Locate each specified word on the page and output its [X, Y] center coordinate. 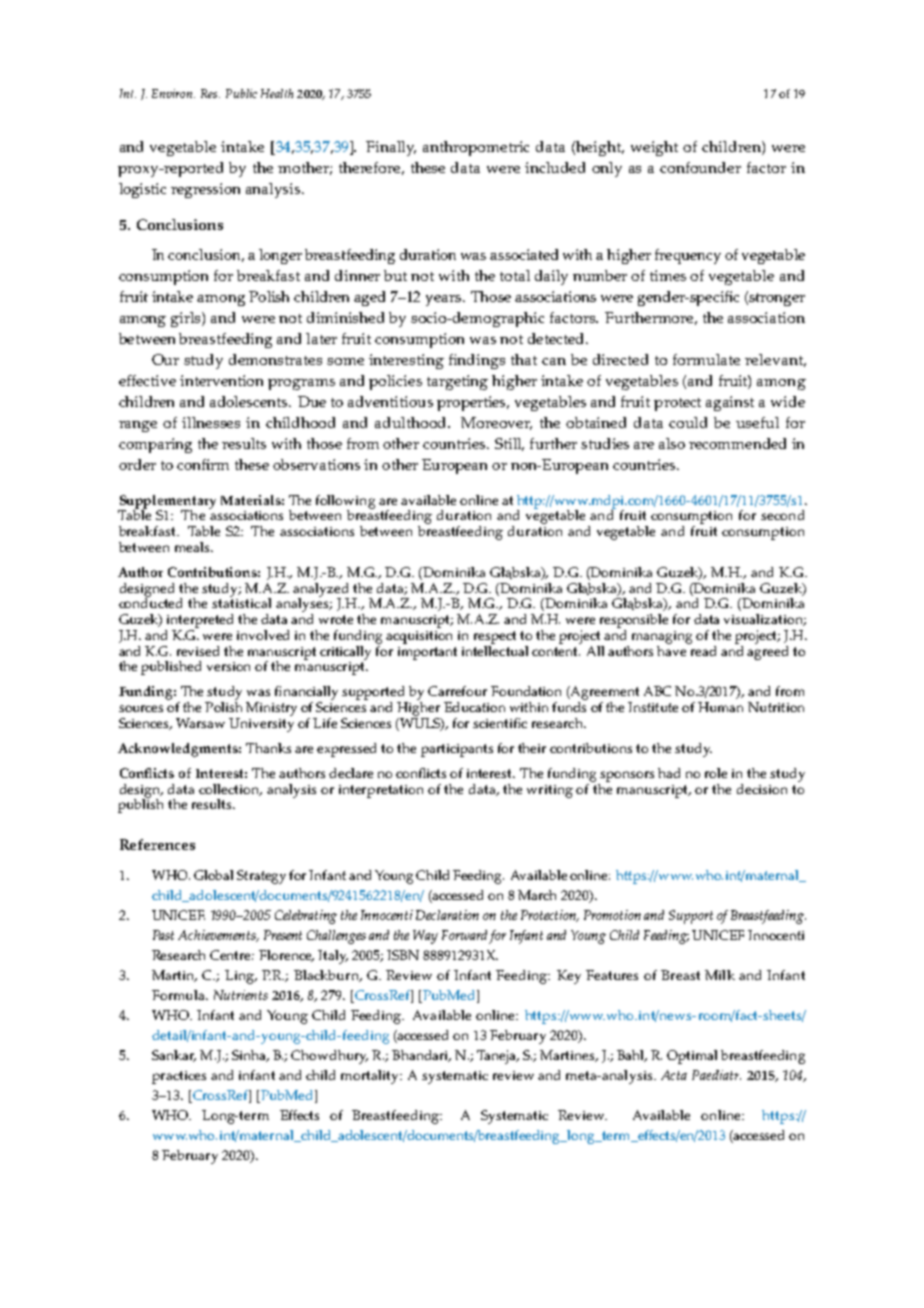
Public [241, 93]
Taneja [497, 1057]
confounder [700, 167]
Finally [391, 148]
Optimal [692, 1057]
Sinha [250, 1056]
